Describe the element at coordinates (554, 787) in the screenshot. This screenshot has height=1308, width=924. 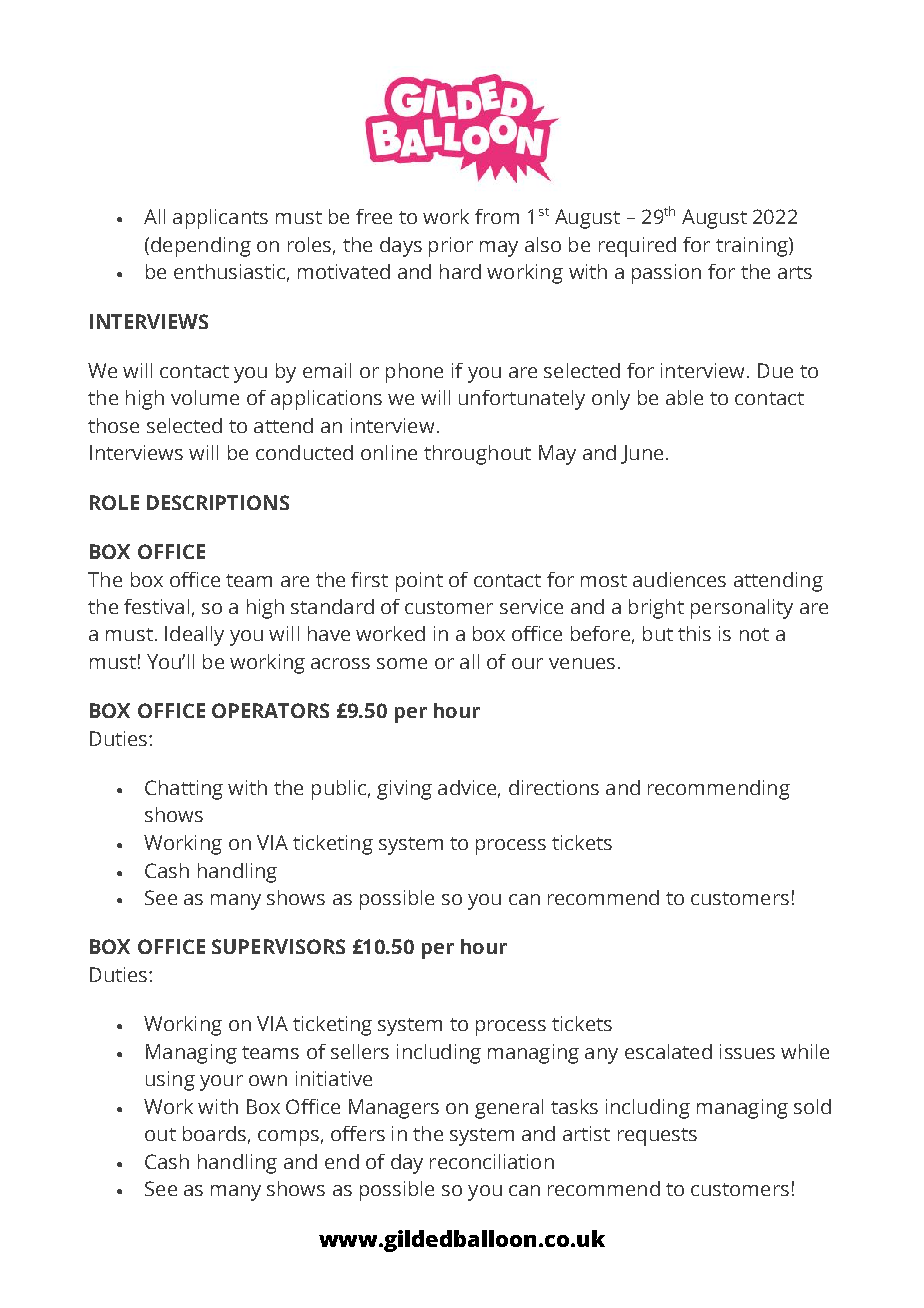
I see `directions` at that location.
